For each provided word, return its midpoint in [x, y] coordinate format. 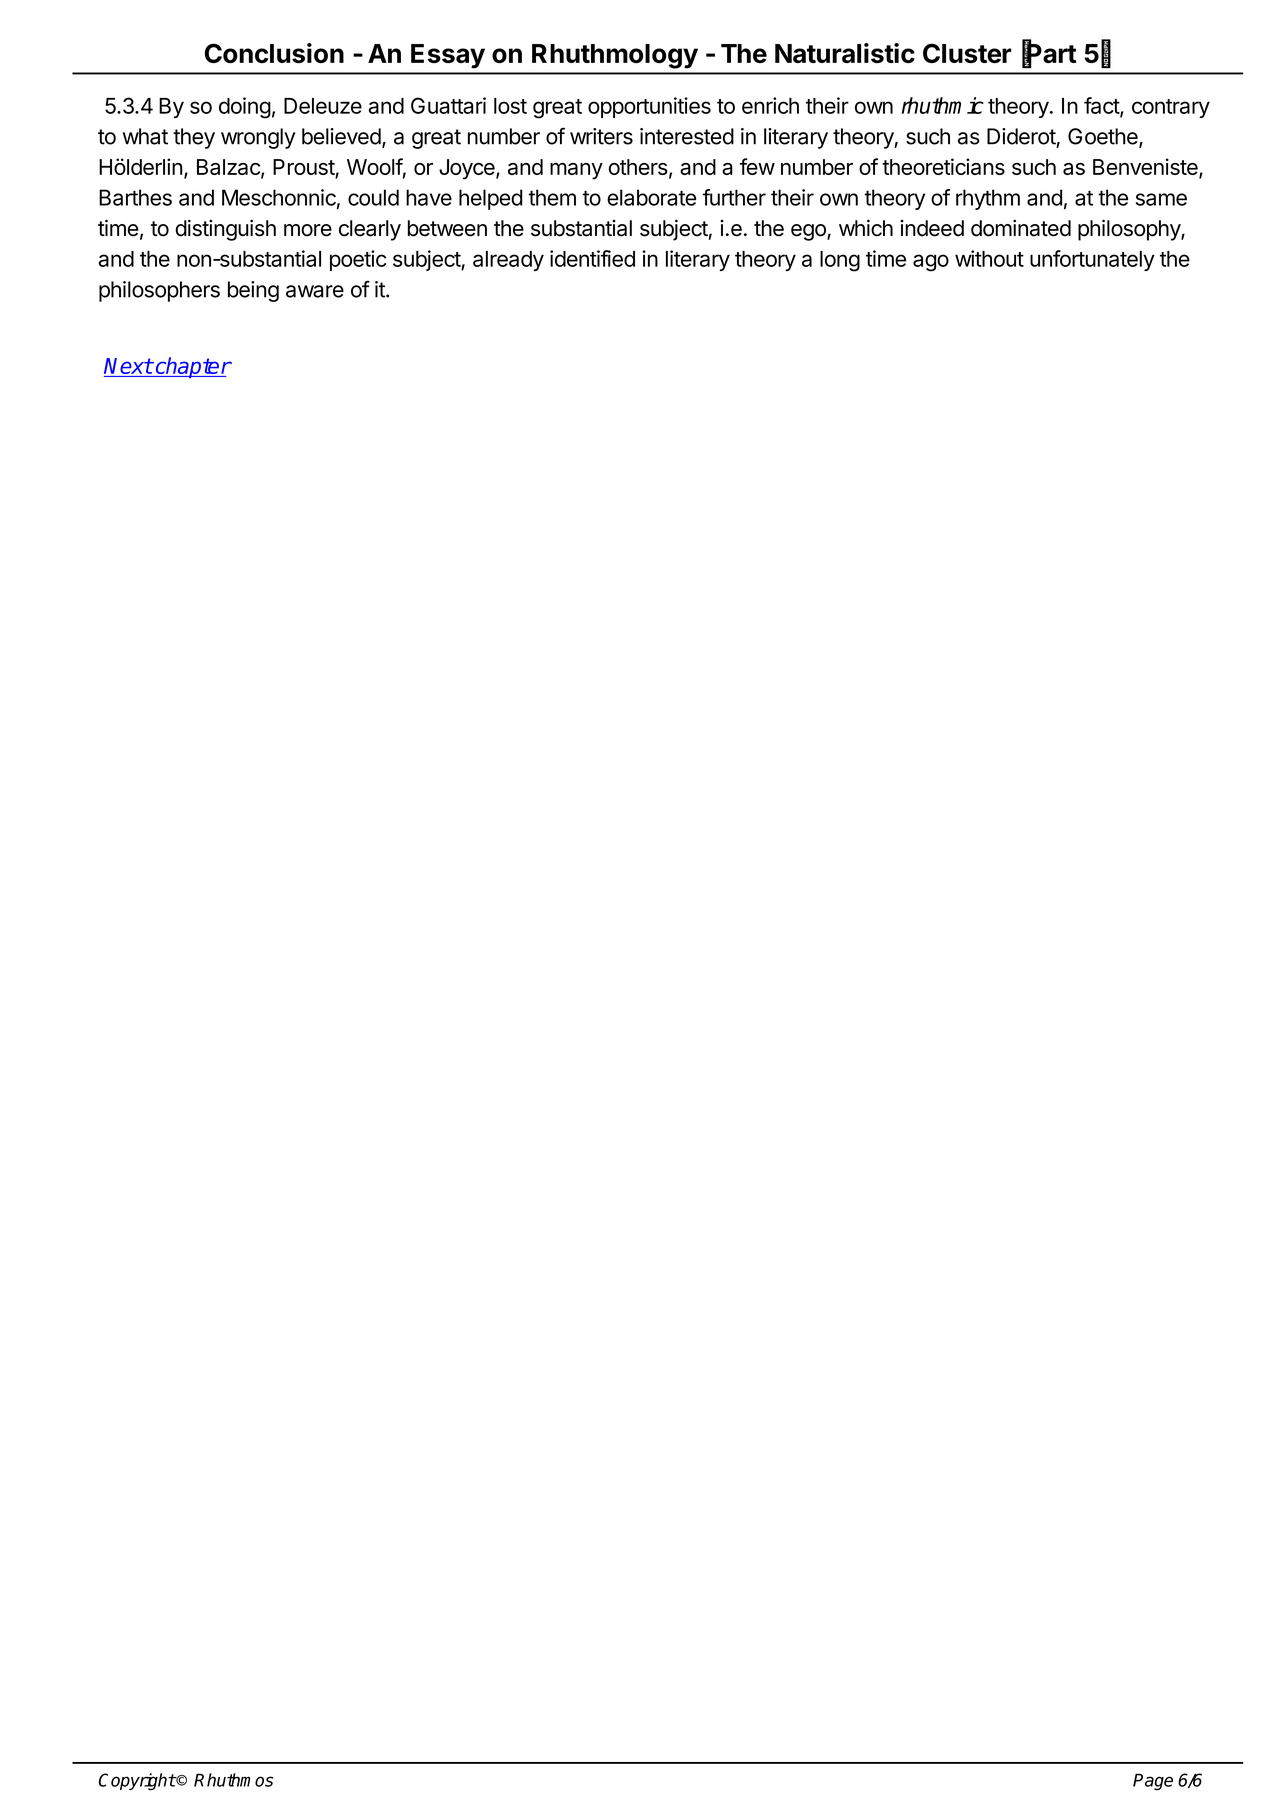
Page [1153, 1781]
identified [592, 258]
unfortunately [1092, 260]
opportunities [649, 107]
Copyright [137, 1781]
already [508, 261]
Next [128, 367]
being [253, 291]
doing [245, 108]
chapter [192, 367]
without [989, 258]
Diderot [1021, 136]
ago [931, 263]
